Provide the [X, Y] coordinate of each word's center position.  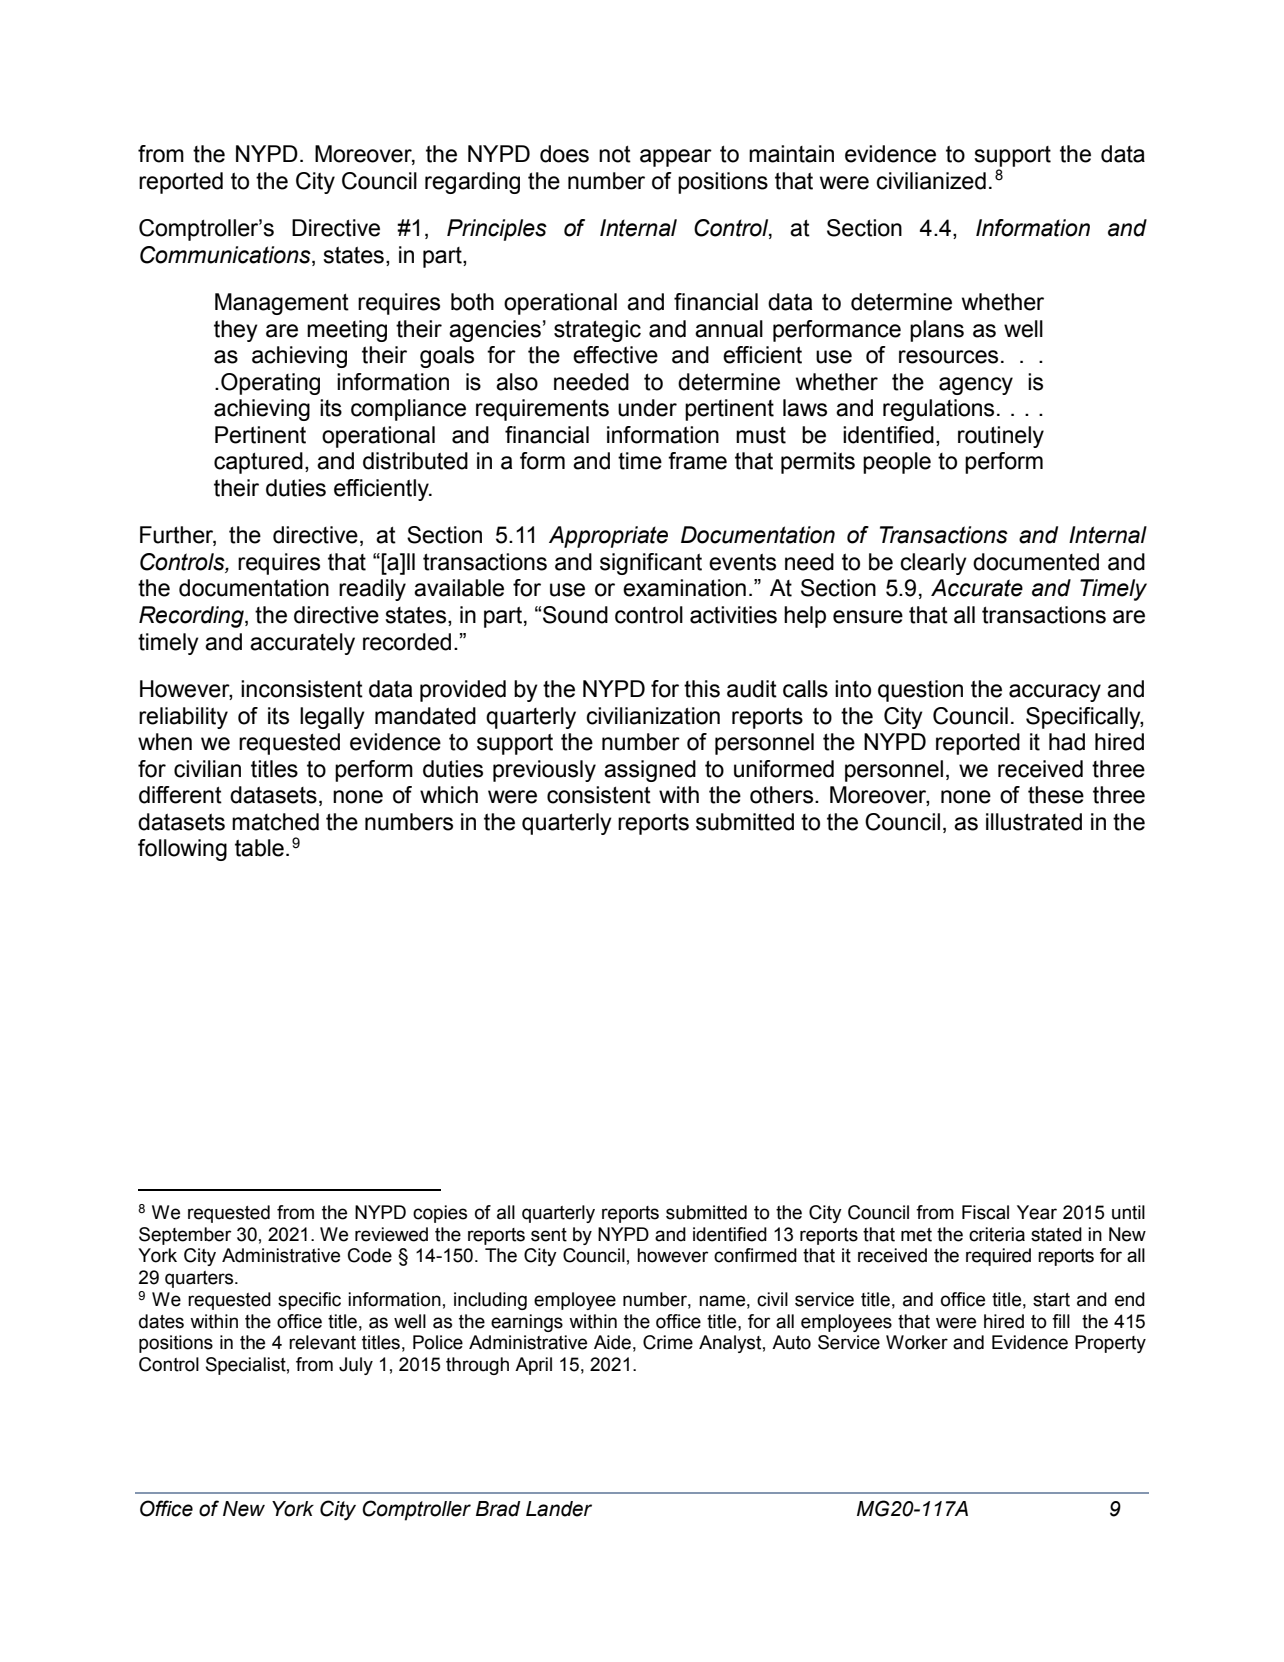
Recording [192, 617]
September [185, 1236]
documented [1036, 562]
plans [937, 331]
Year [1037, 1212]
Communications [226, 255]
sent [549, 1235]
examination [684, 588]
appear [676, 158]
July [356, 1366]
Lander [559, 1509]
